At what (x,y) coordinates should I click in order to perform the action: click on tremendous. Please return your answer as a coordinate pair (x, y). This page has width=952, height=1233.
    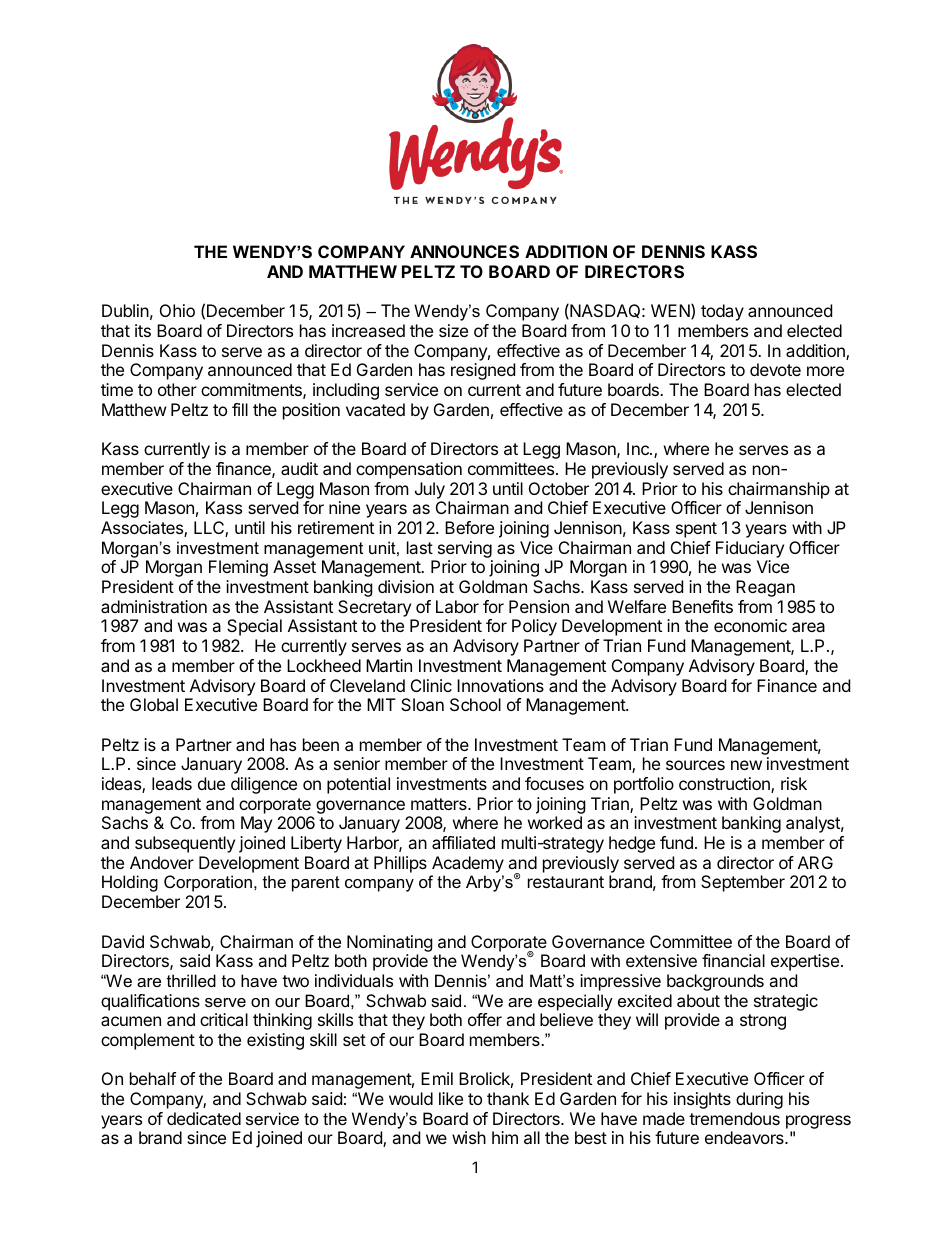
    Looking at the image, I should click on (734, 1118).
